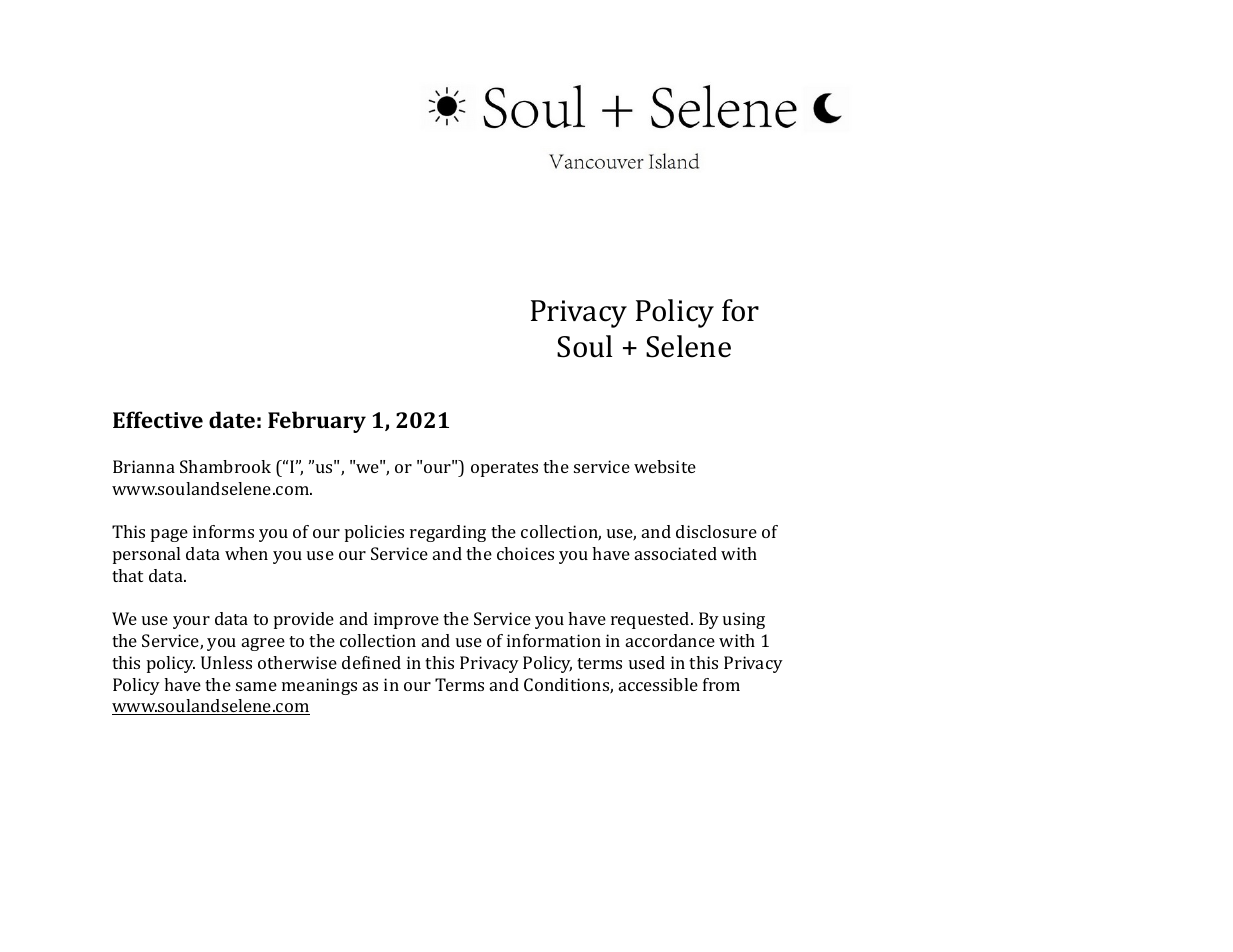  Describe the element at coordinates (223, 531) in the screenshot. I see `informs` at that location.
